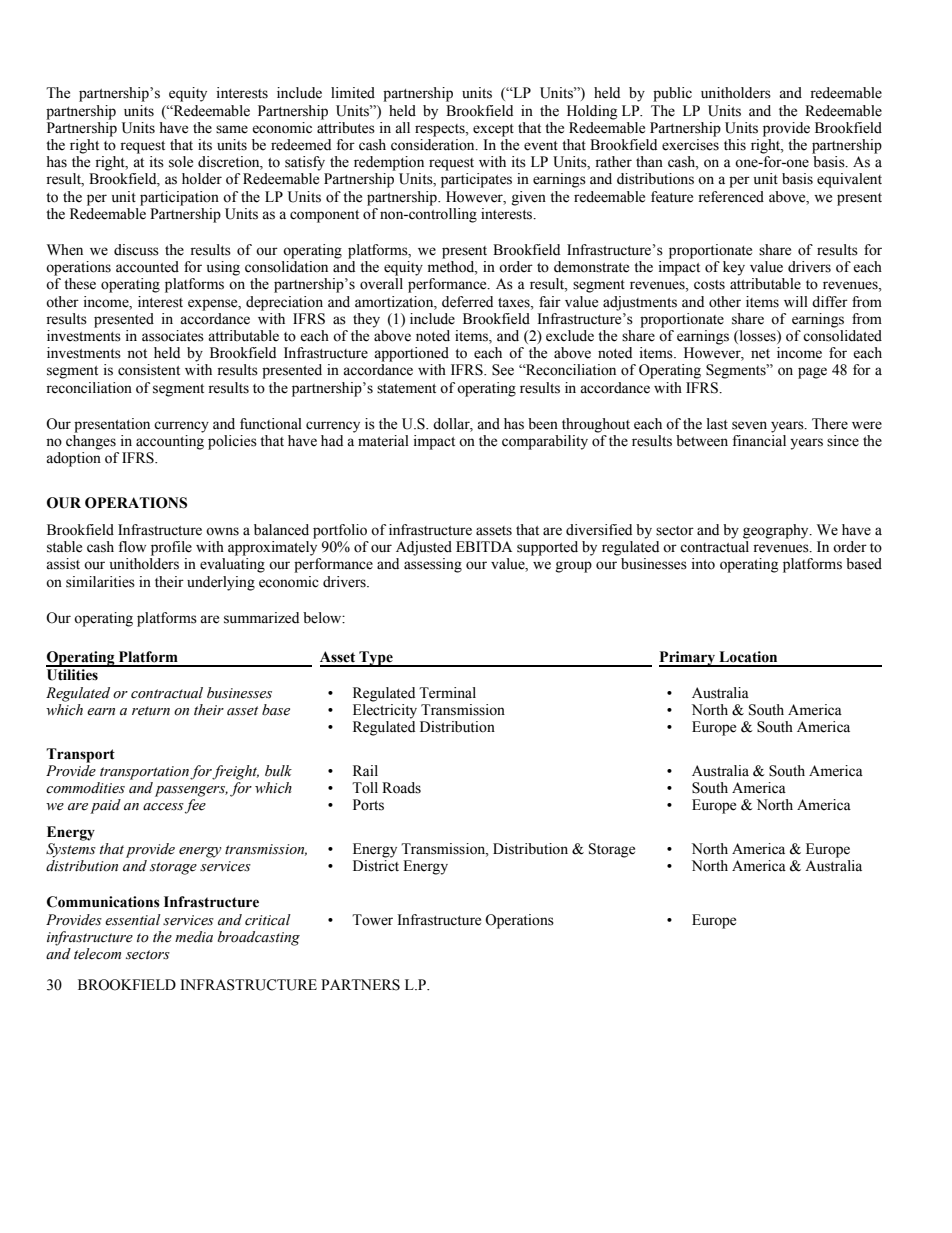 The width and height of the screenshot is (952, 1233). What do you see at coordinates (735, 145) in the screenshot?
I see `this` at bounding box center [735, 145].
